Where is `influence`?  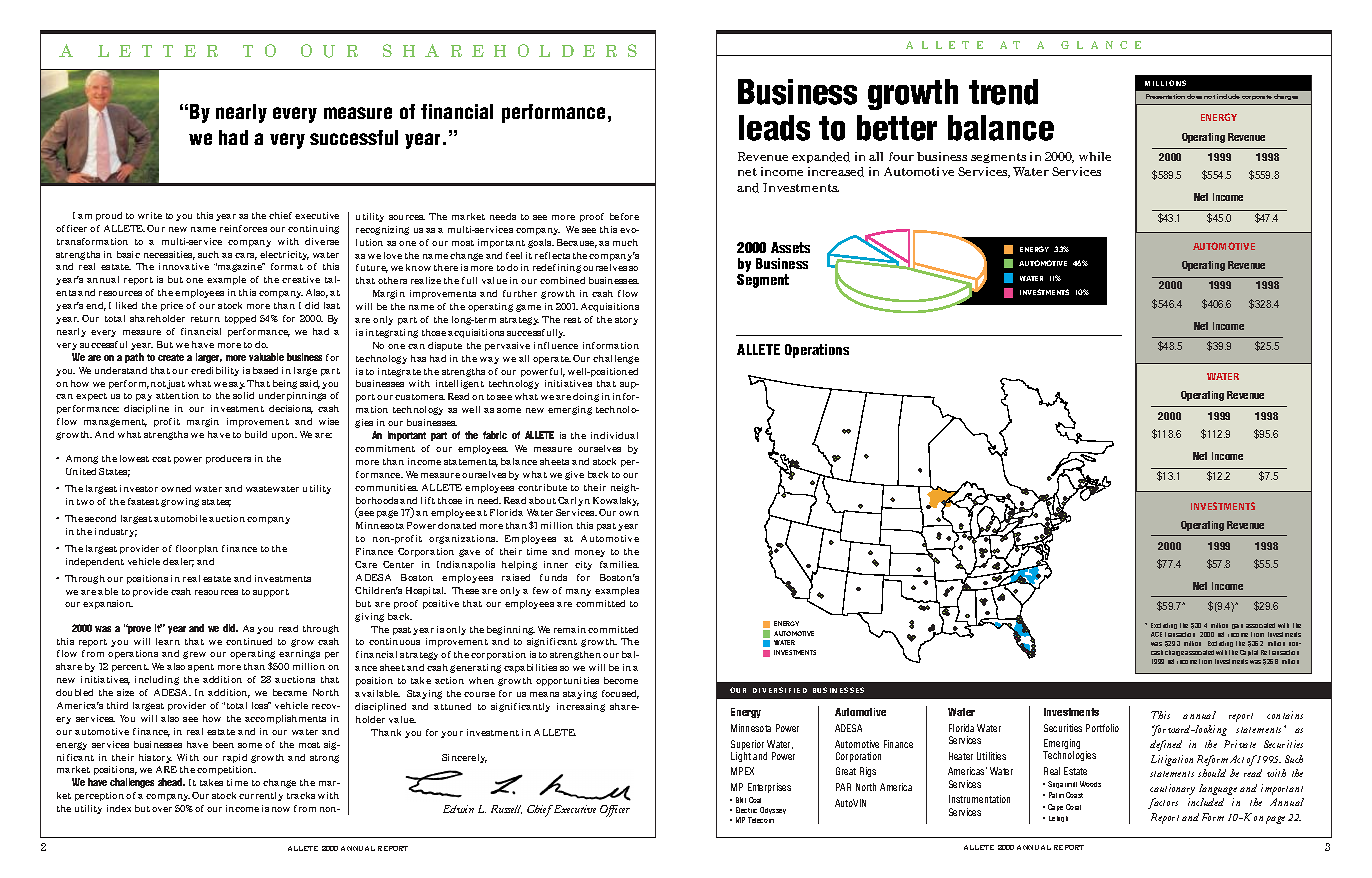
influence is located at coordinates (556, 345).
